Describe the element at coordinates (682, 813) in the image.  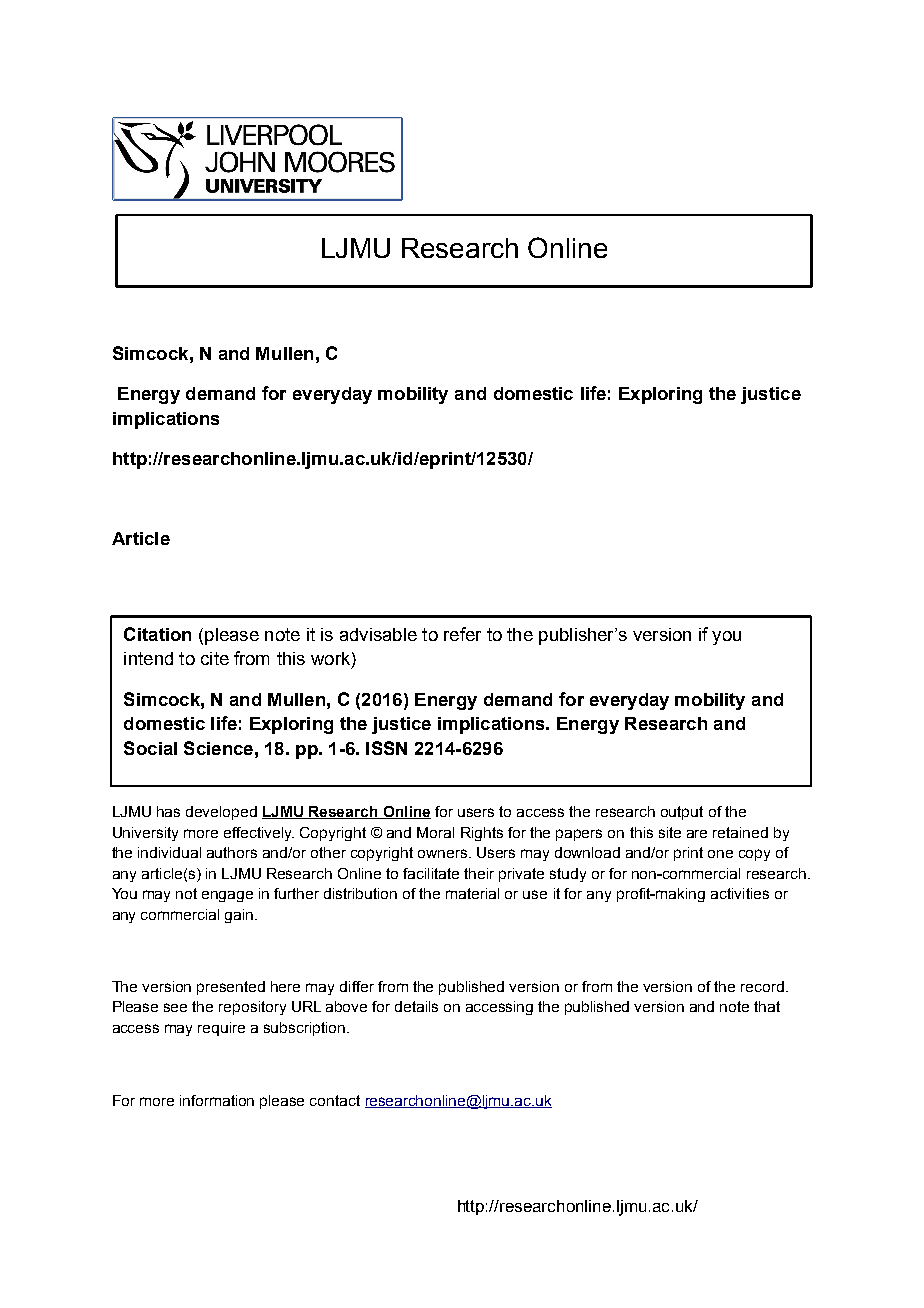
I see `output` at that location.
